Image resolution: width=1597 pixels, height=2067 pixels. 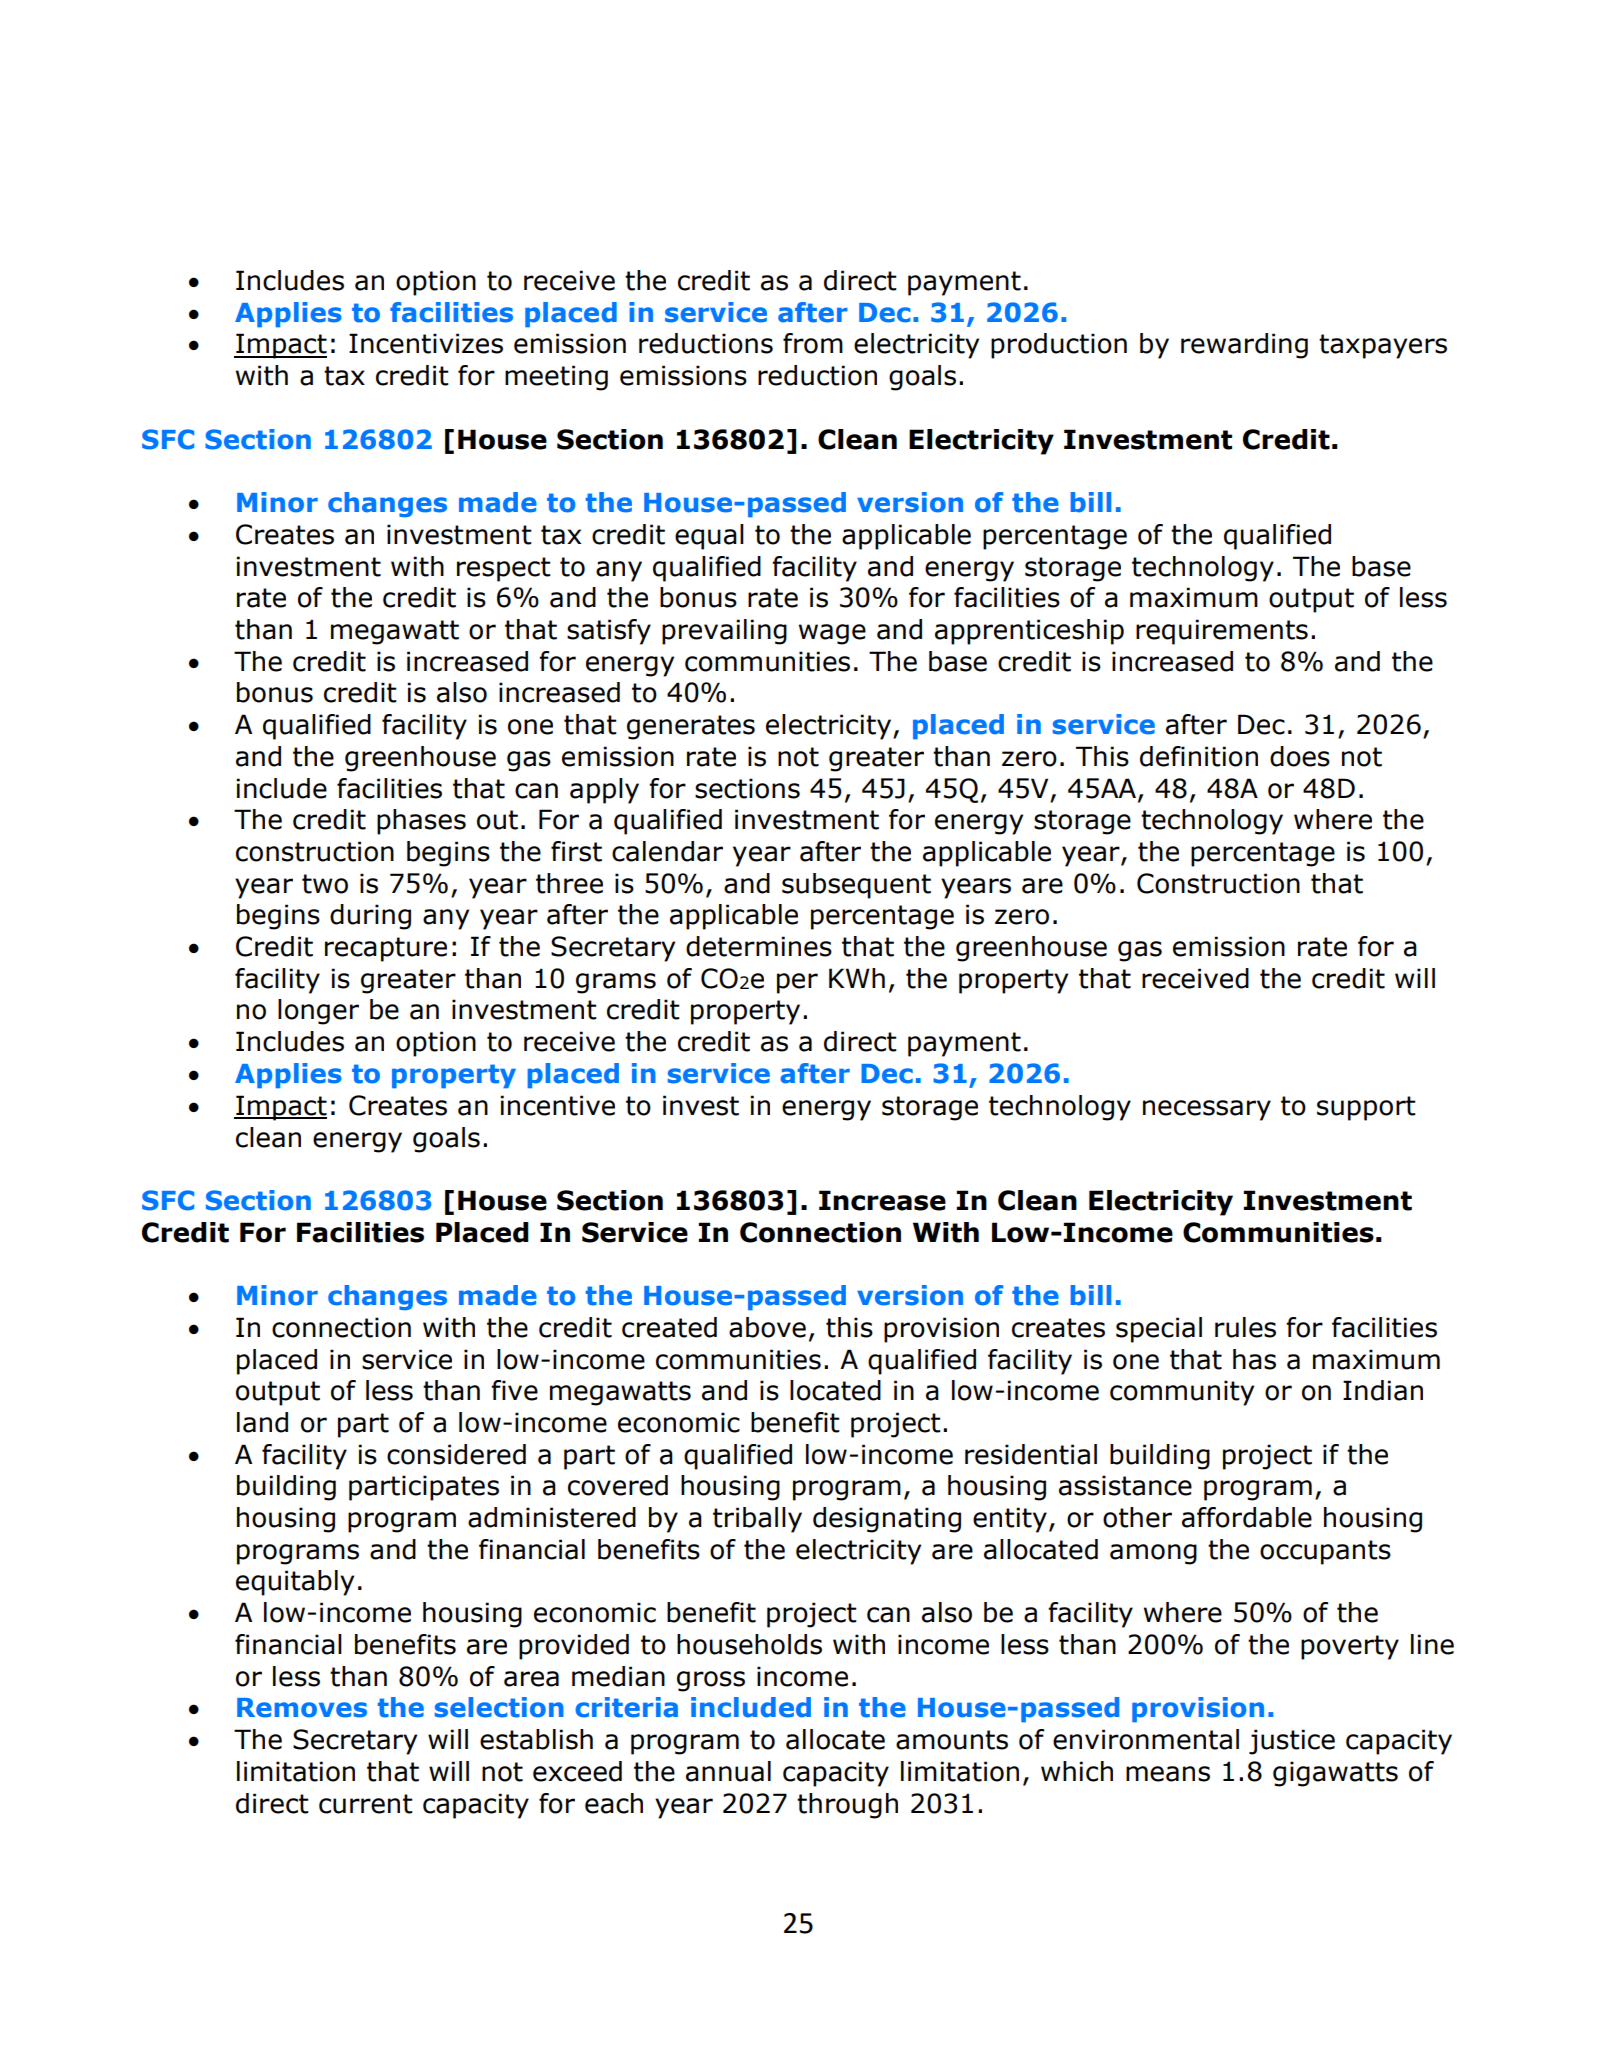 What do you see at coordinates (832, 634) in the document?
I see `wage` at bounding box center [832, 634].
